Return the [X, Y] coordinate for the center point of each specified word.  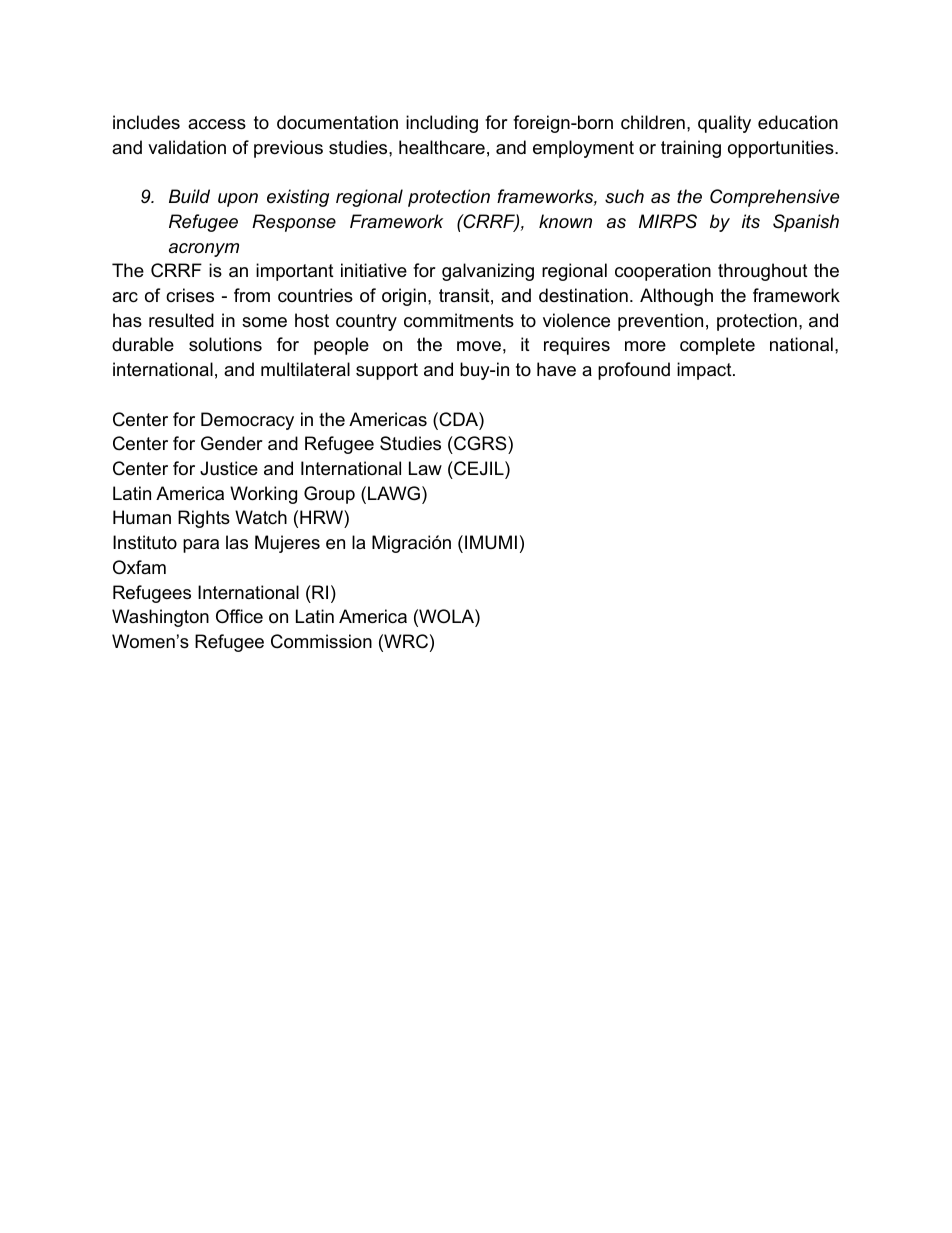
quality [724, 124]
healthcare [442, 147]
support [387, 371]
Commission [321, 641]
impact [704, 371]
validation [187, 147]
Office [239, 616]
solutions [225, 344]
